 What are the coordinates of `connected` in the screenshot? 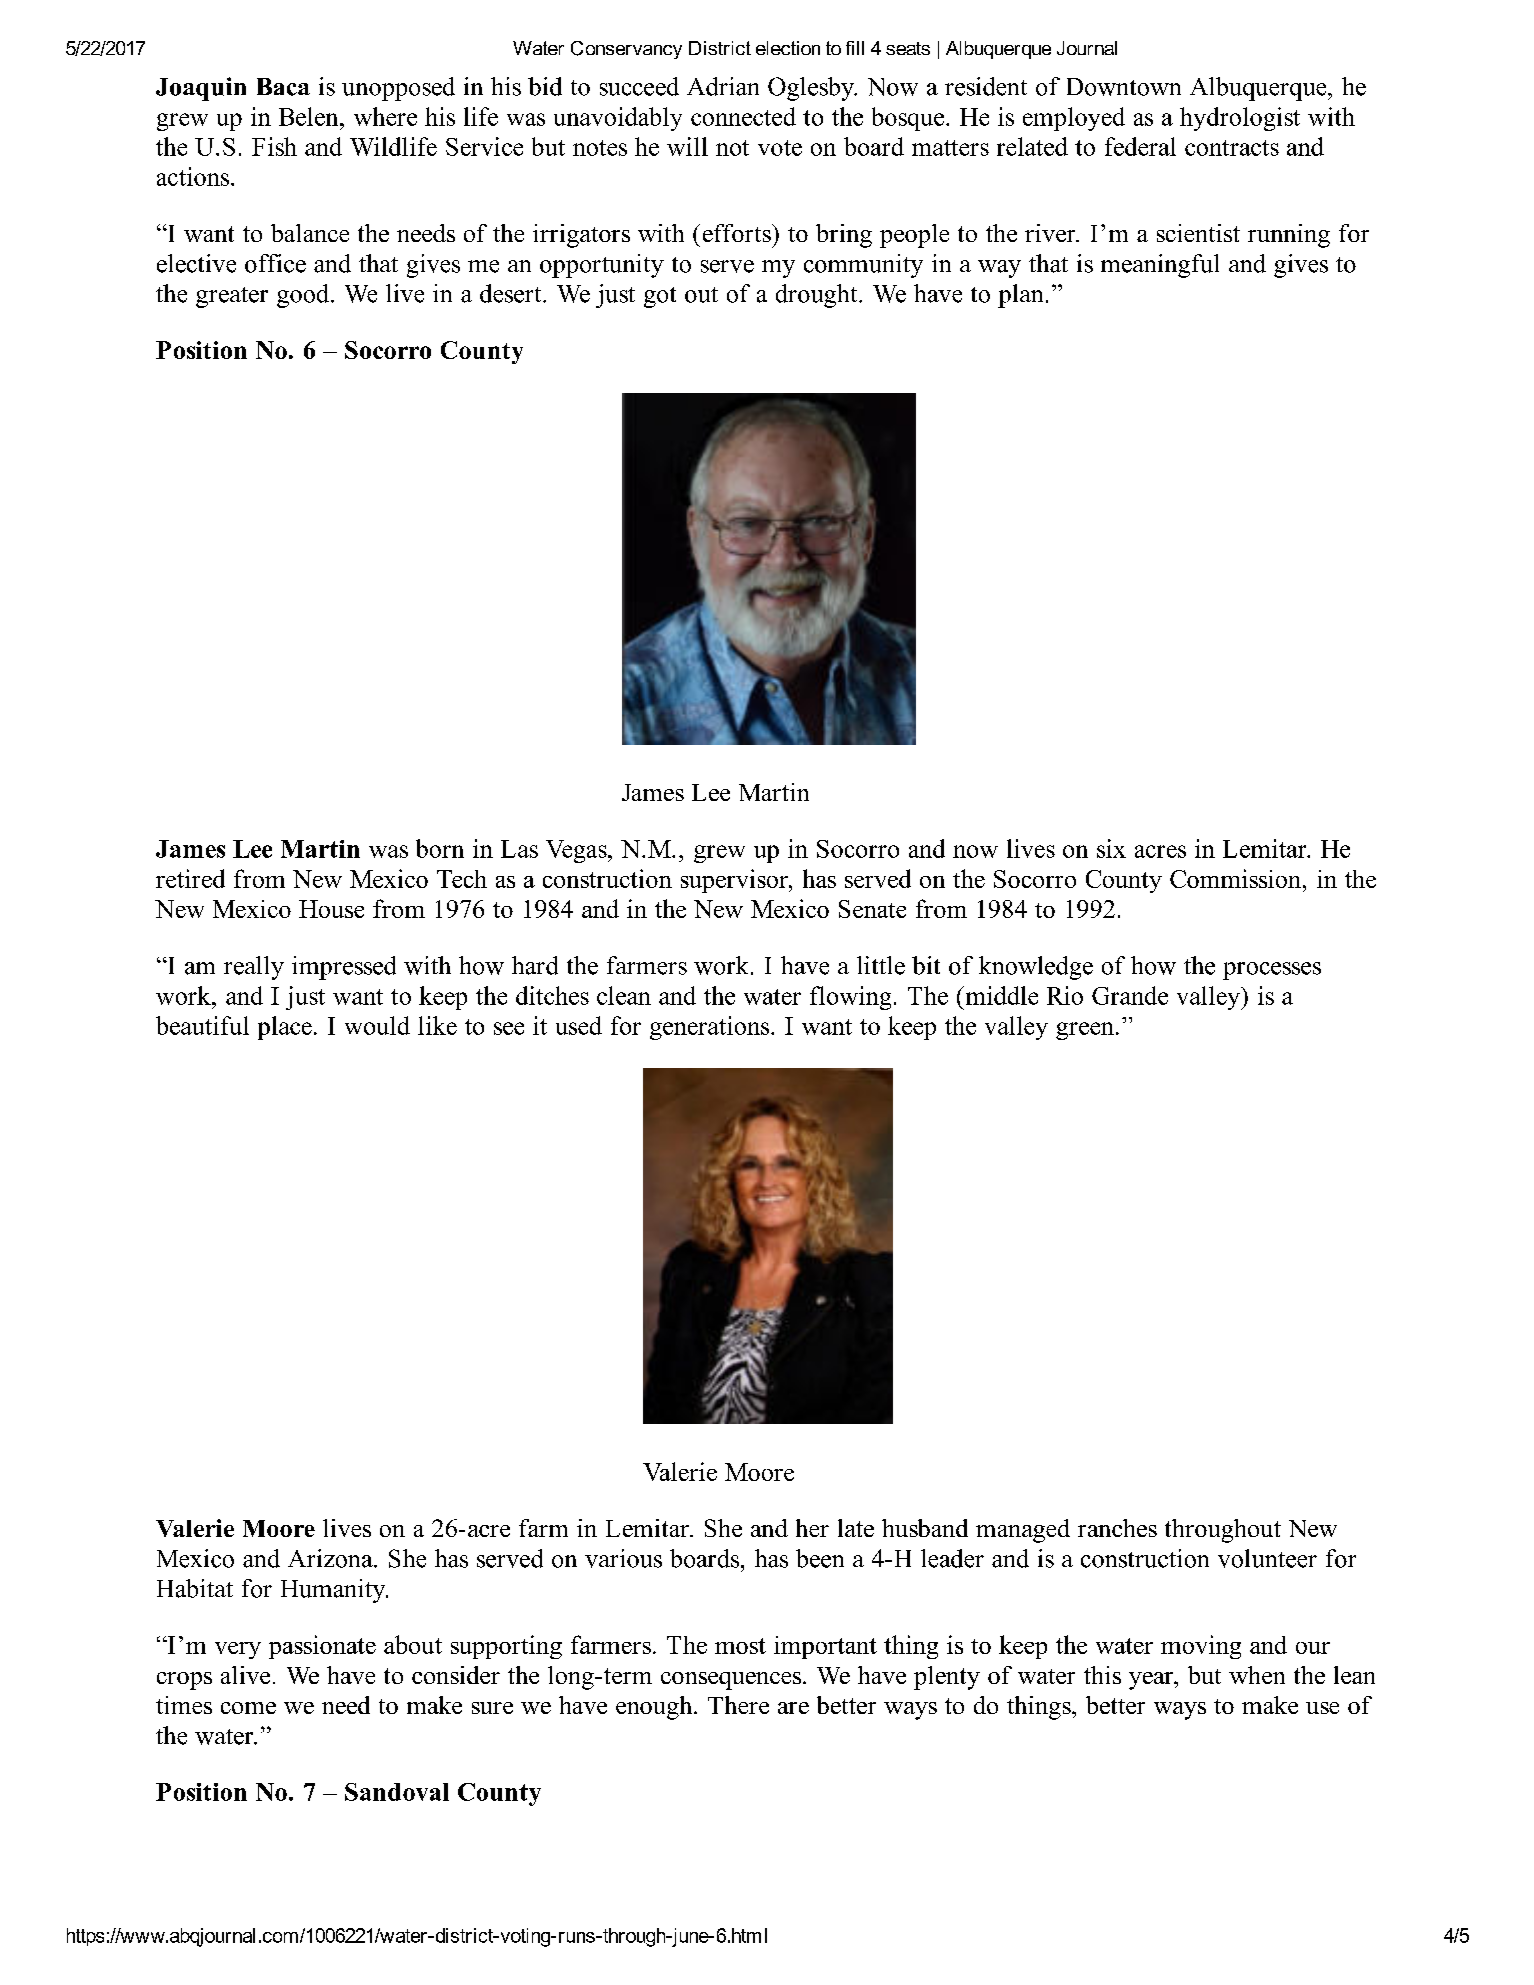 It's located at (743, 116).
